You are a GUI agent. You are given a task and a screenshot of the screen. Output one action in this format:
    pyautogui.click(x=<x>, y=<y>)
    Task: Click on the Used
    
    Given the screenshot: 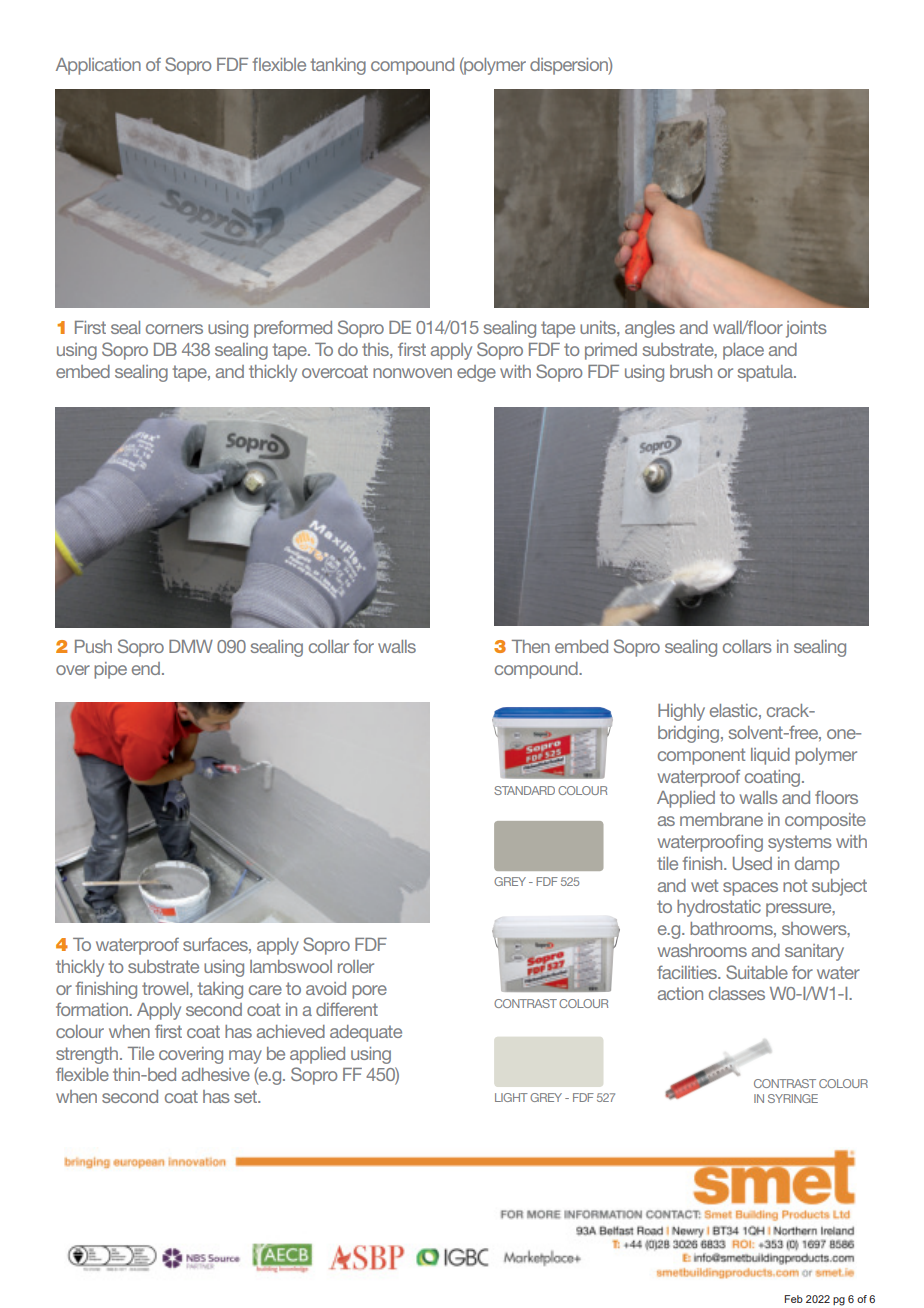 What is the action you would take?
    pyautogui.click(x=752, y=863)
